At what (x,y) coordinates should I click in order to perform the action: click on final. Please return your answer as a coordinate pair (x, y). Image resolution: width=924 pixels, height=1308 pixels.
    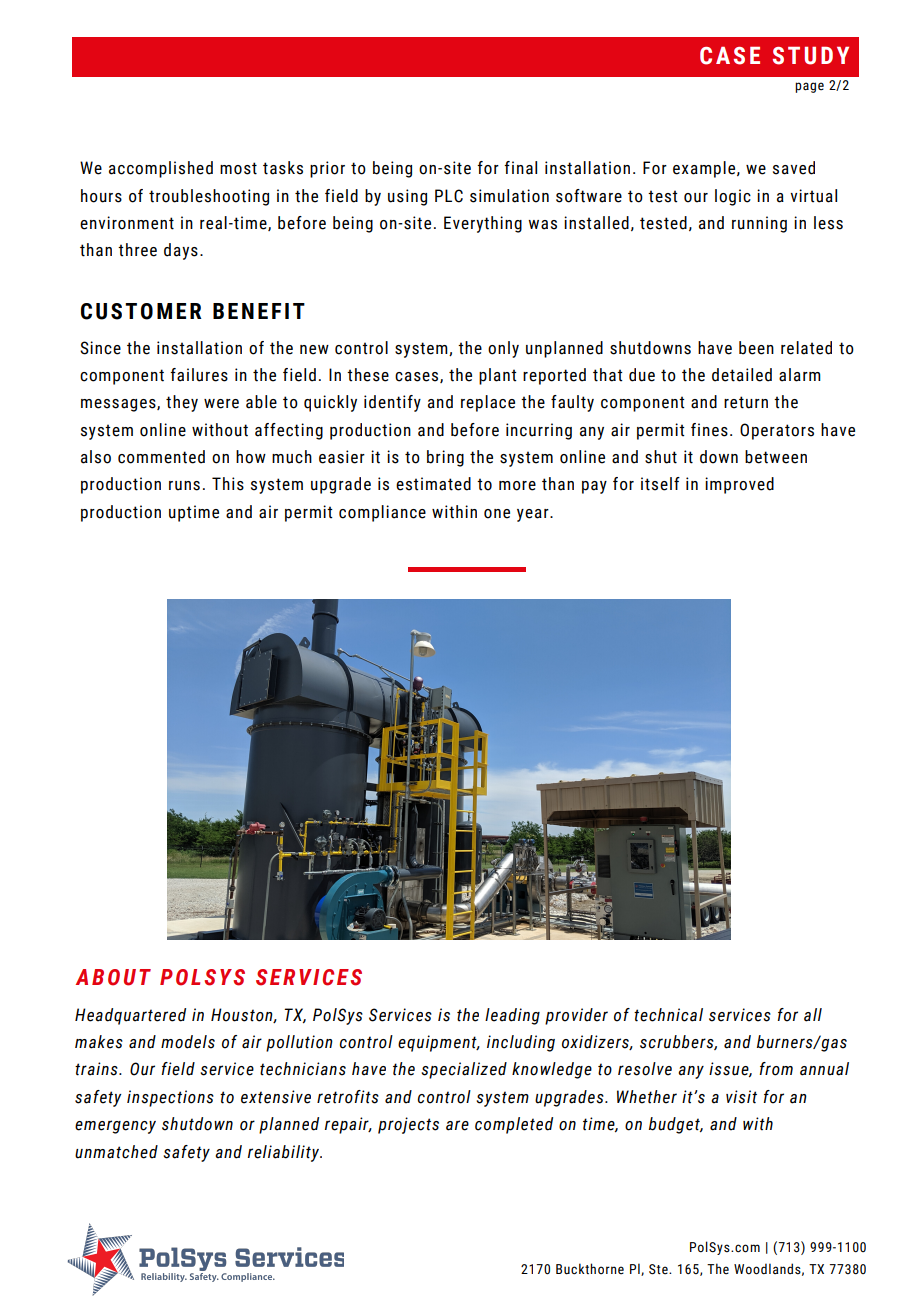
    Looking at the image, I should click on (520, 168).
